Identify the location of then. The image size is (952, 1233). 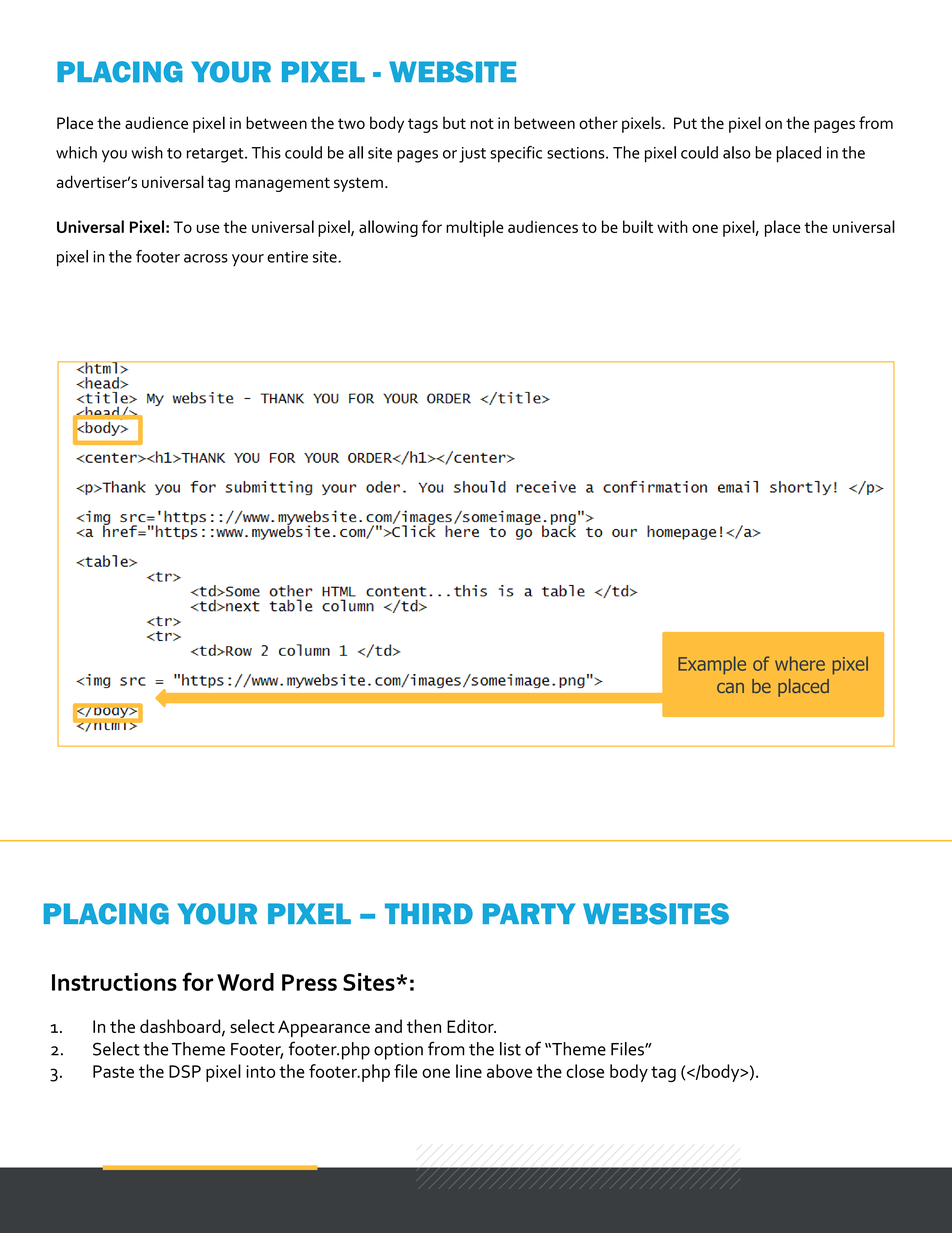
(424, 1026).
